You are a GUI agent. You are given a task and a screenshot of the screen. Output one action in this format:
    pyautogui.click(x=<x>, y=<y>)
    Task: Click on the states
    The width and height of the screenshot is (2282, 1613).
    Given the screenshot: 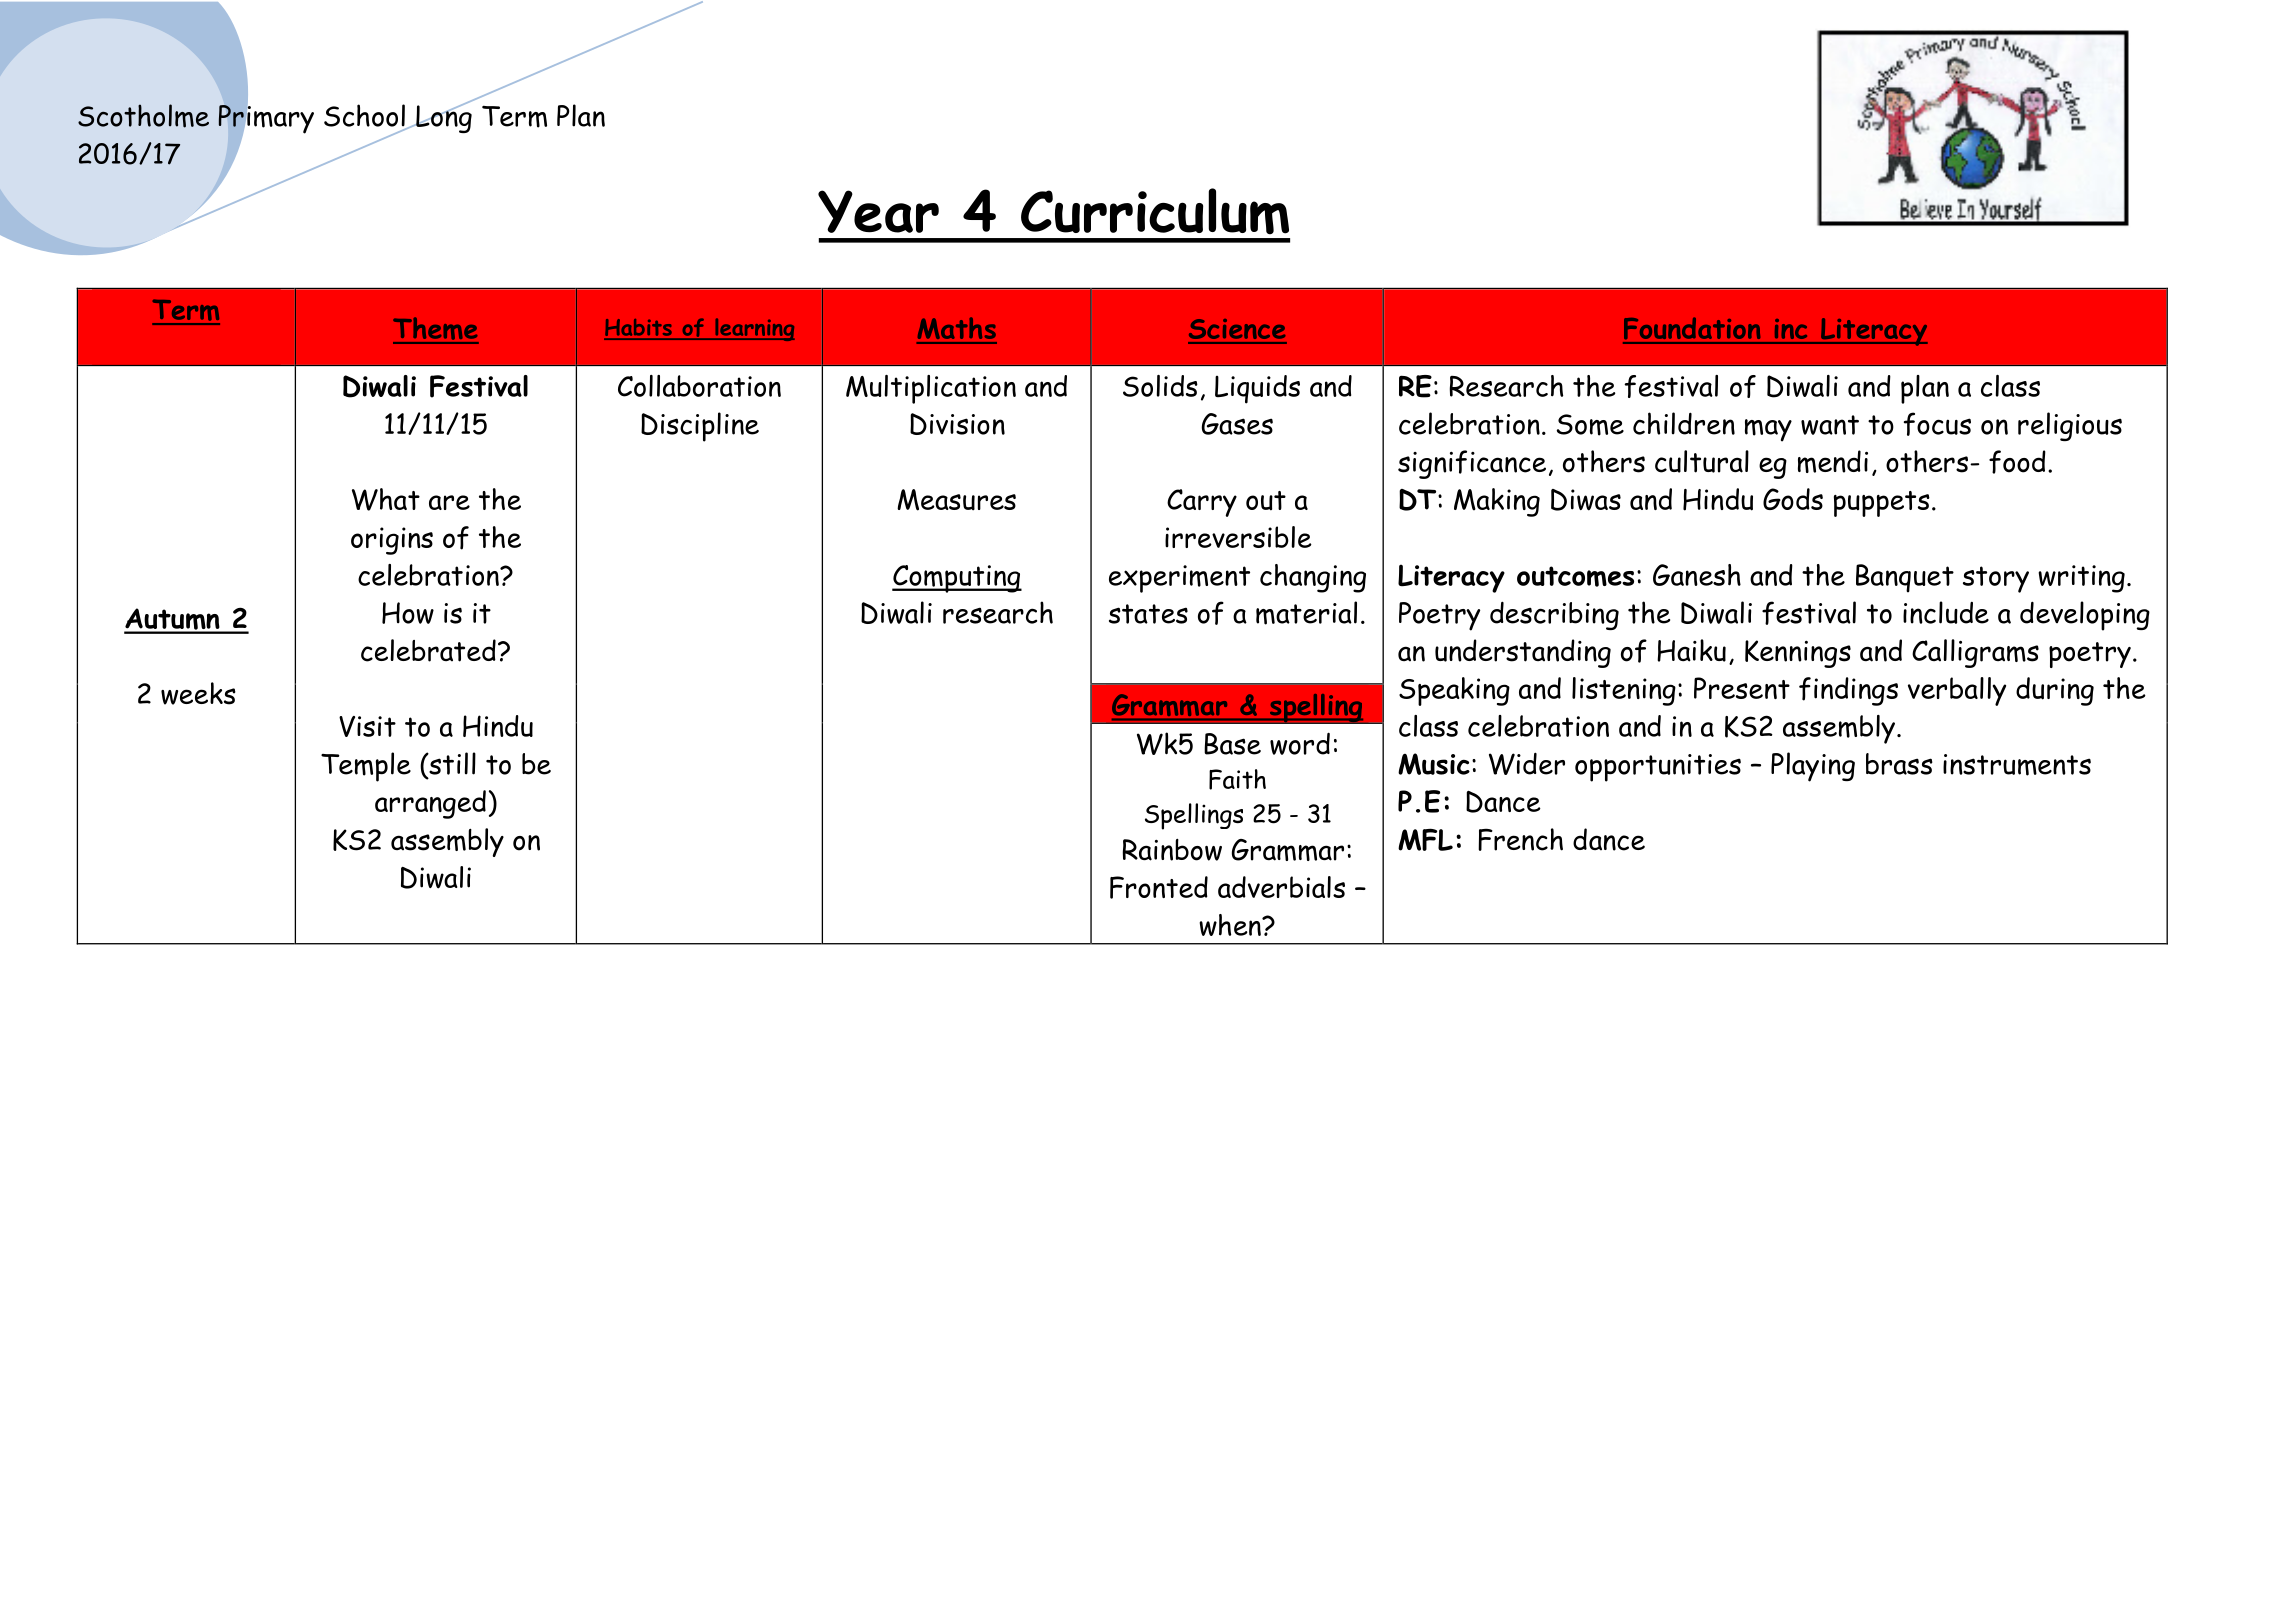 What is the action you would take?
    pyautogui.click(x=1148, y=614)
